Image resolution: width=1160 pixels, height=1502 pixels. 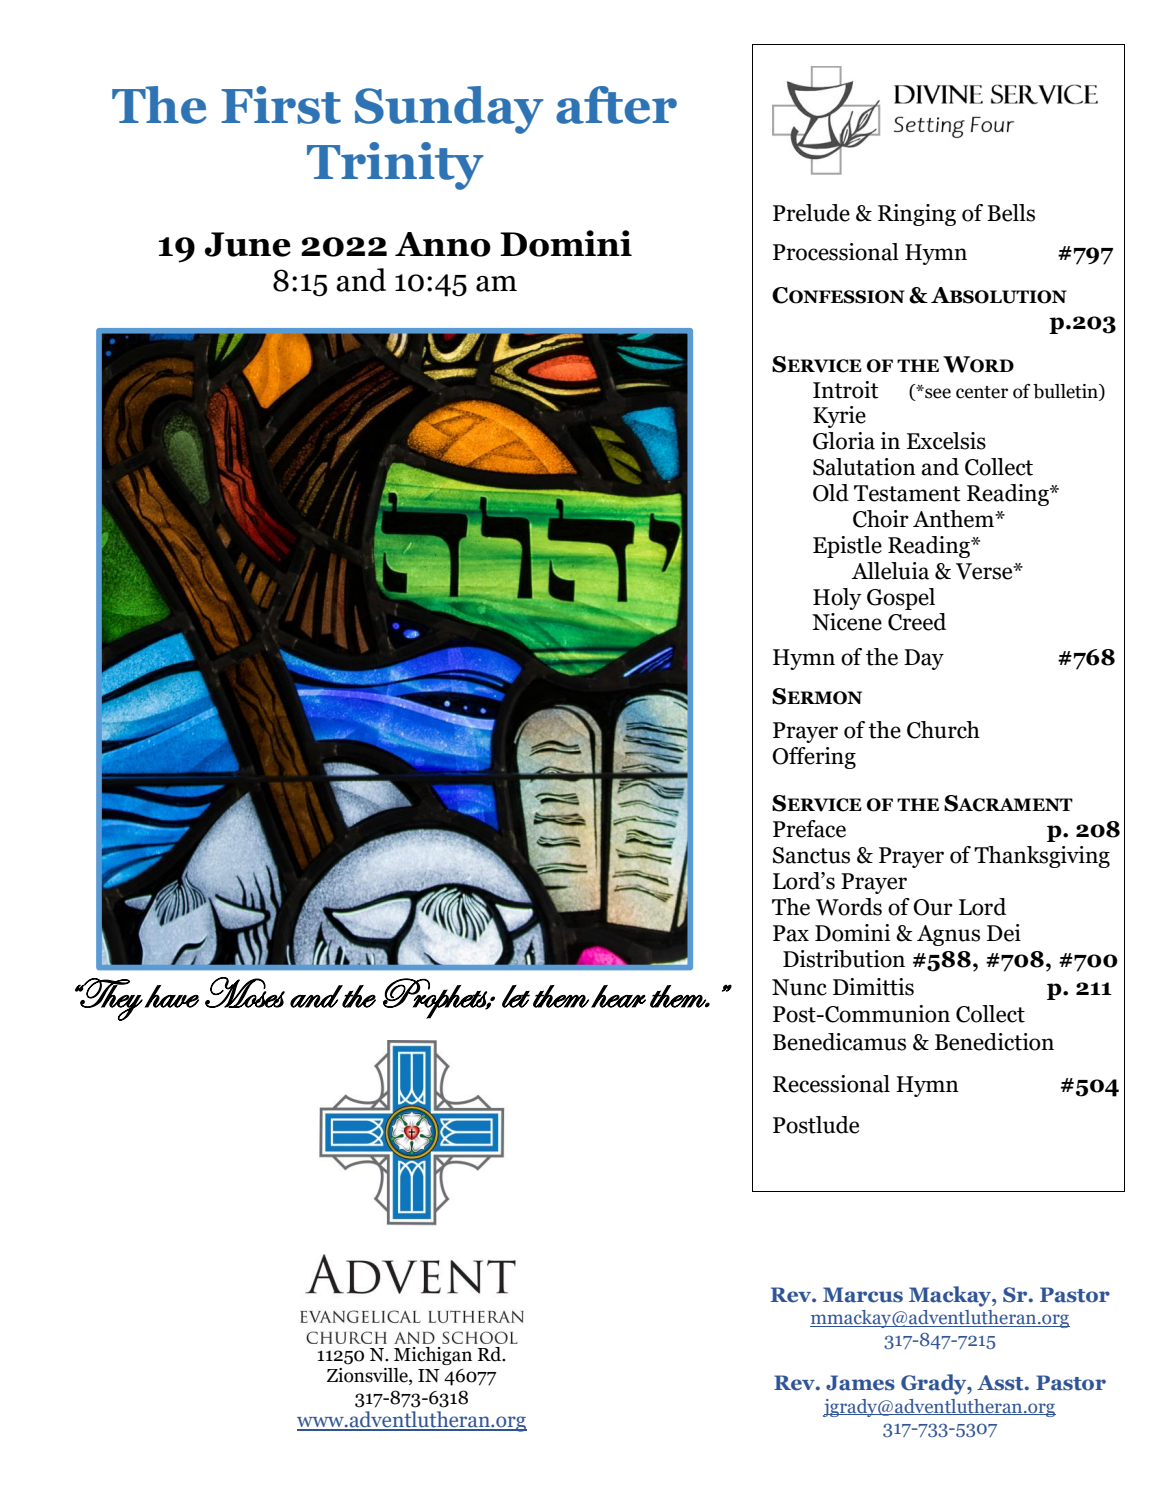 What do you see at coordinates (831, 493) in the page?
I see `Old` at bounding box center [831, 493].
